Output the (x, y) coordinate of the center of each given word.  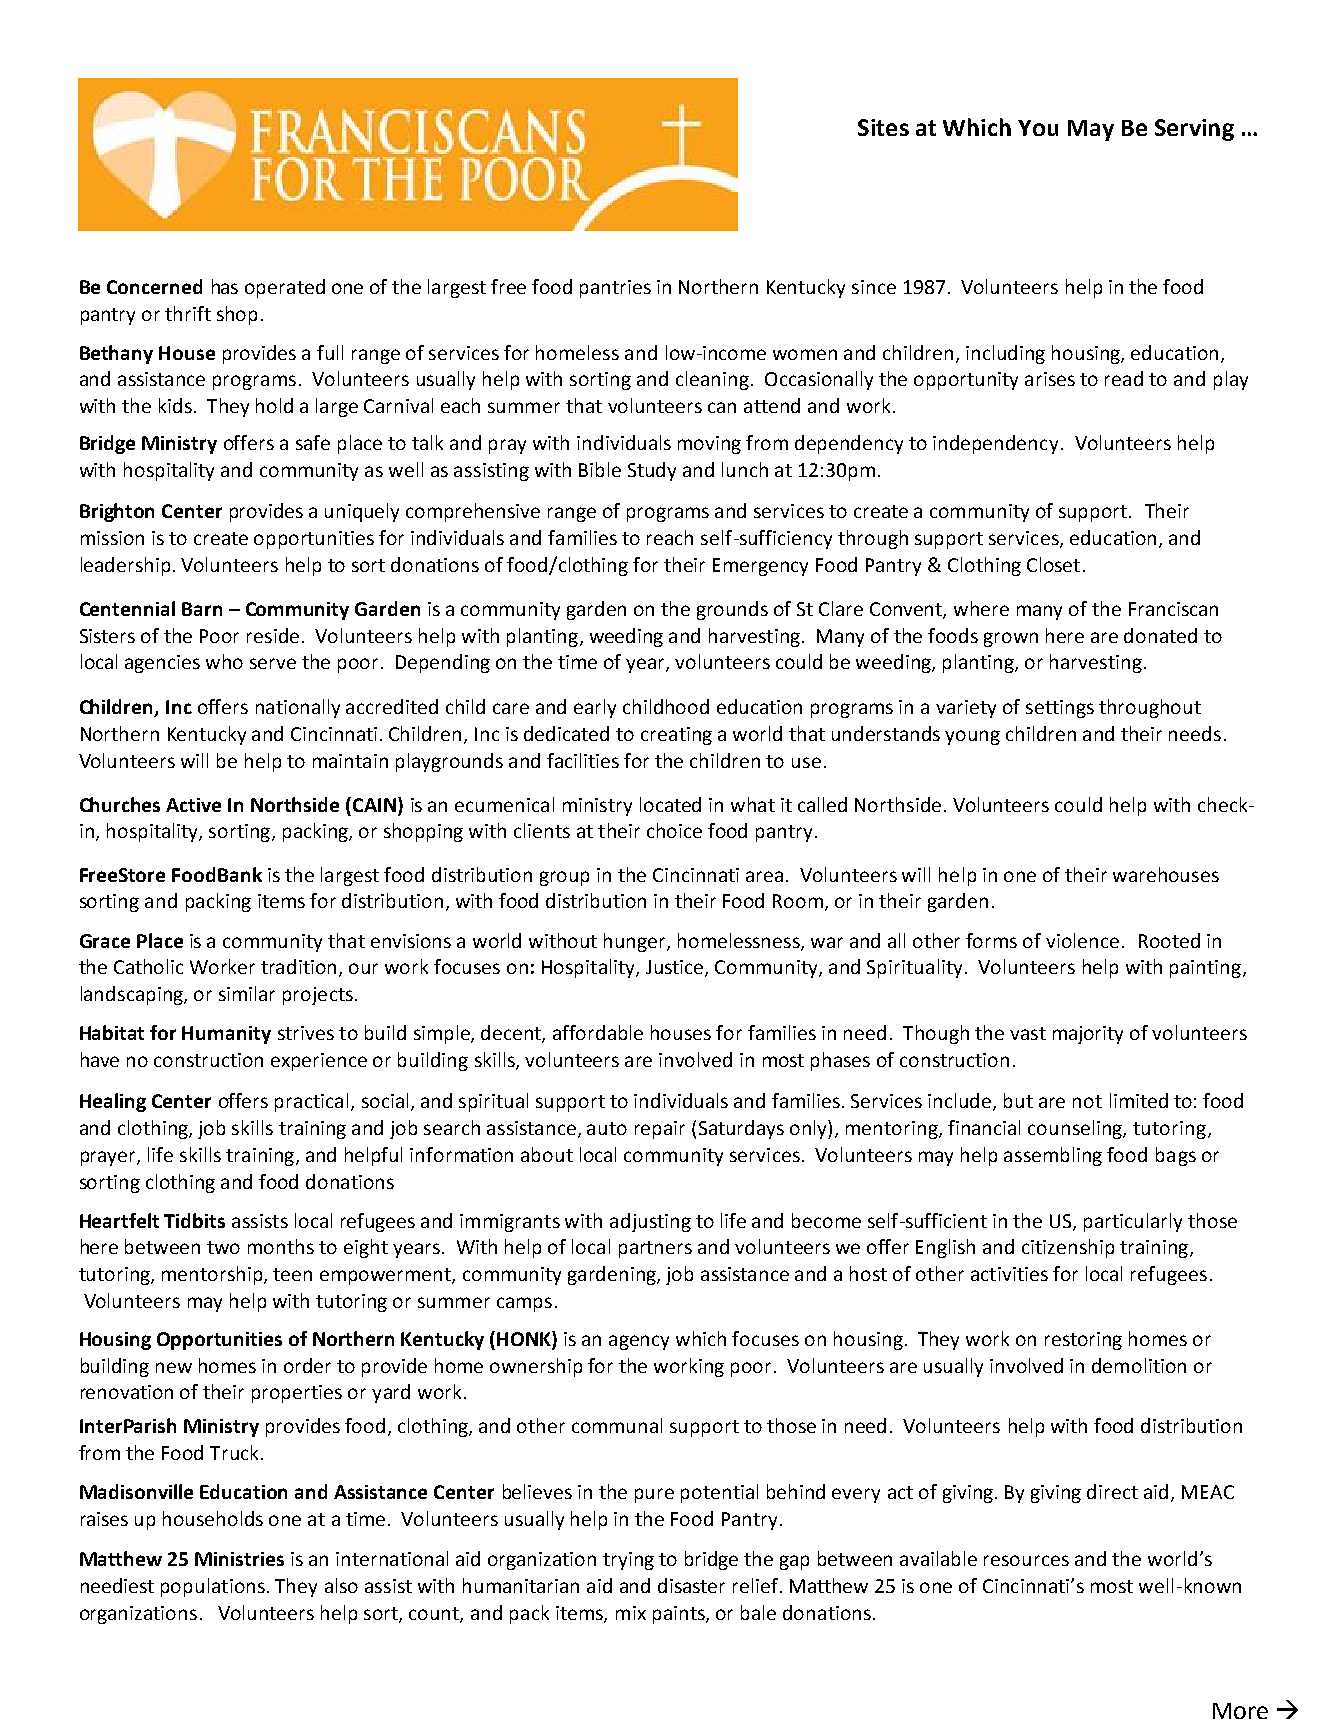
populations (213, 1587)
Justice (676, 968)
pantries (615, 289)
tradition (298, 966)
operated (285, 288)
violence (1082, 940)
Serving (1194, 130)
